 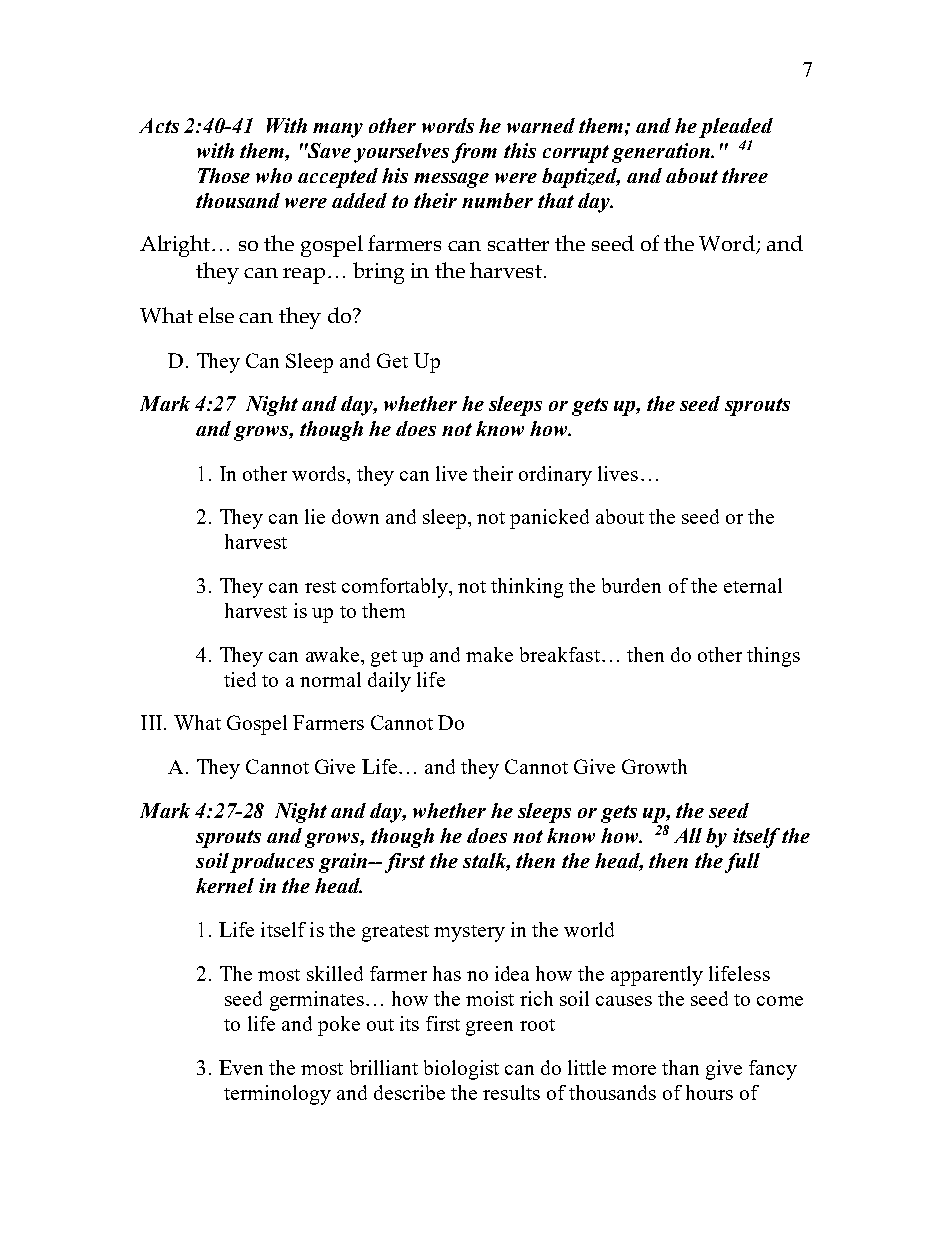 What do you see at coordinates (461, 1070) in the page?
I see `biologist` at bounding box center [461, 1070].
